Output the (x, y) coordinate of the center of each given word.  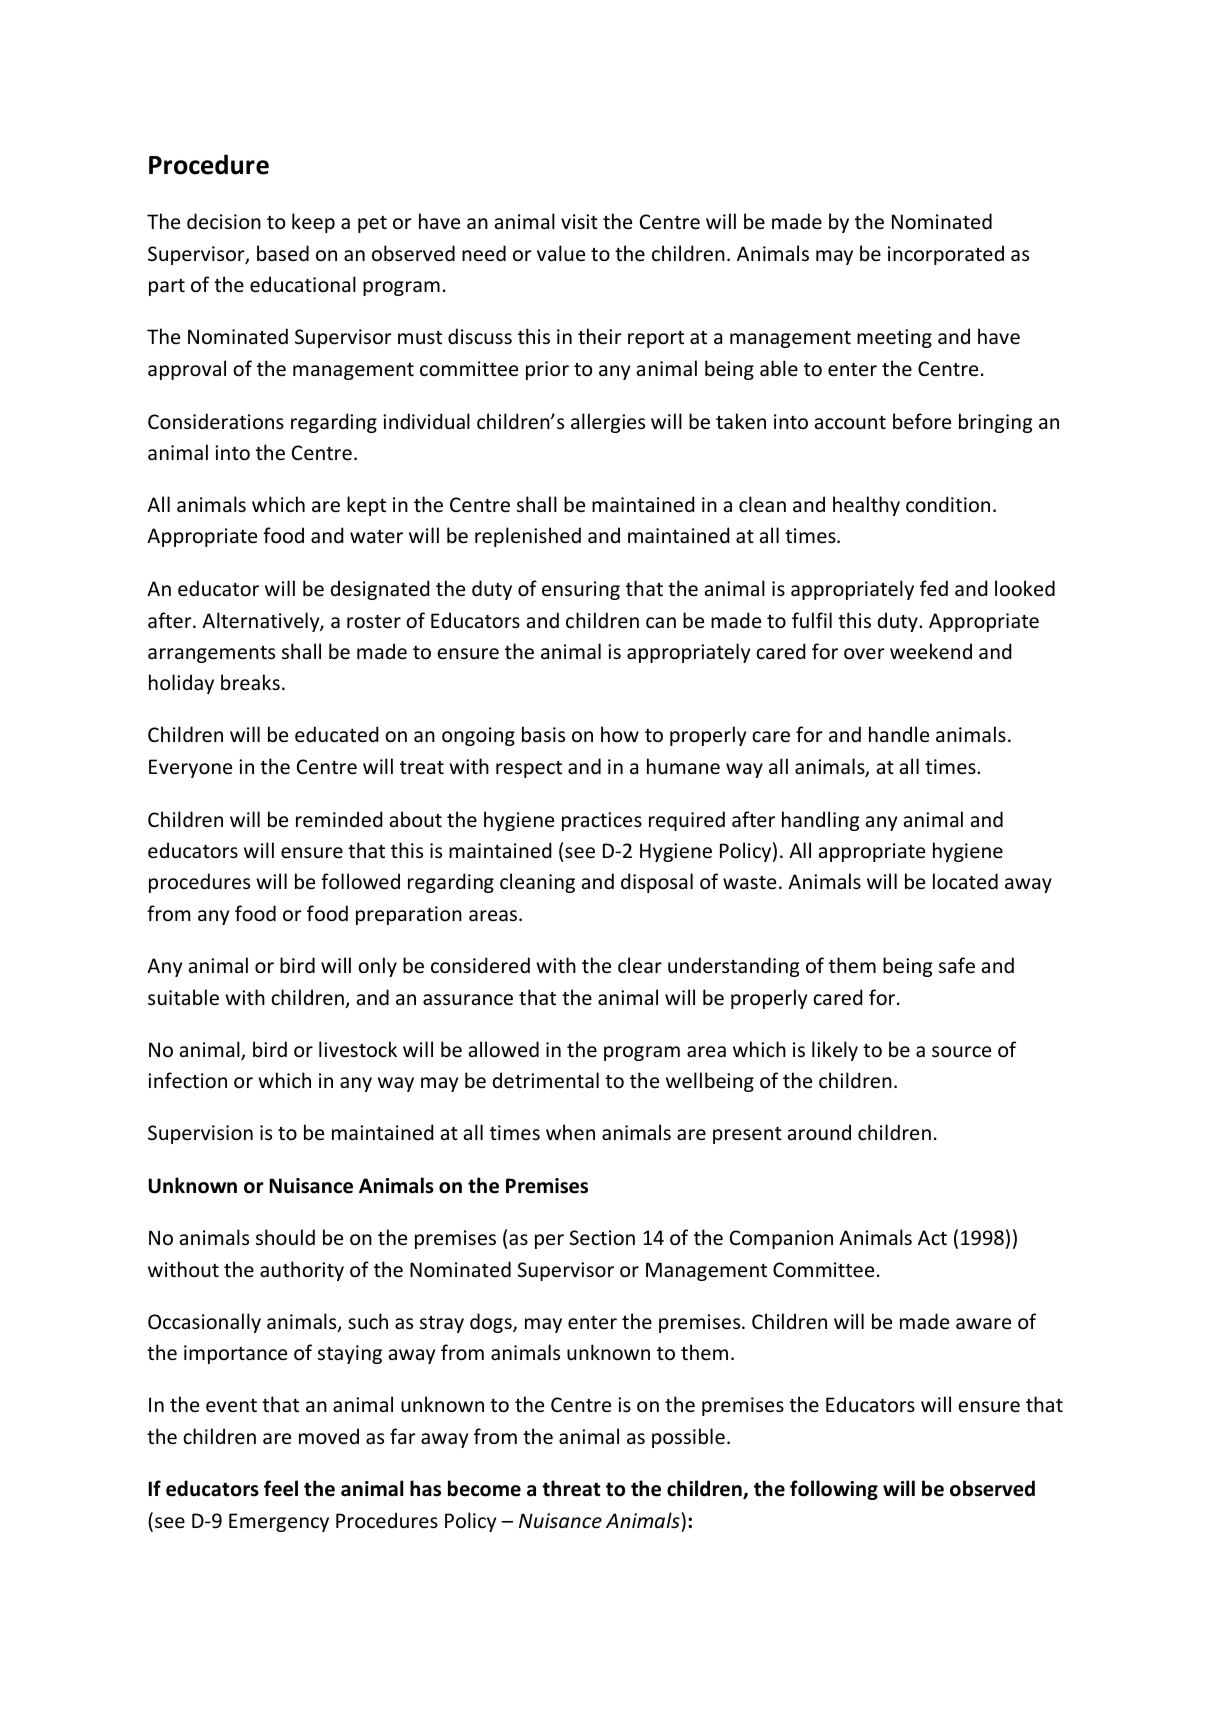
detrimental (546, 1080)
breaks (250, 682)
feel (281, 1488)
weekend (931, 651)
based (283, 253)
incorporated (946, 255)
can (661, 623)
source (961, 1051)
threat (571, 1488)
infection (187, 1080)
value (561, 253)
